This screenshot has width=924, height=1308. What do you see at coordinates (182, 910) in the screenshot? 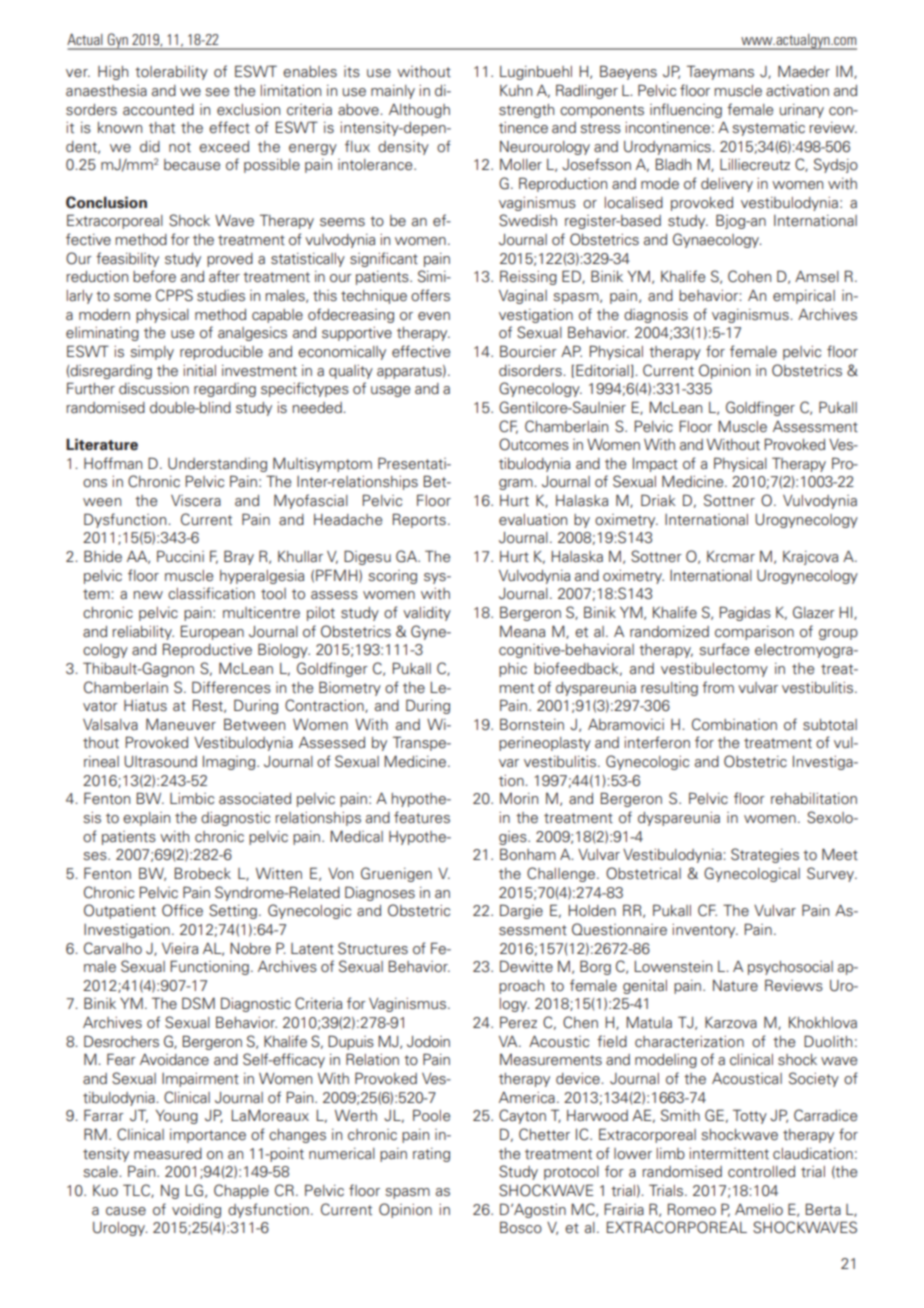
I see `Office` at bounding box center [182, 910].
